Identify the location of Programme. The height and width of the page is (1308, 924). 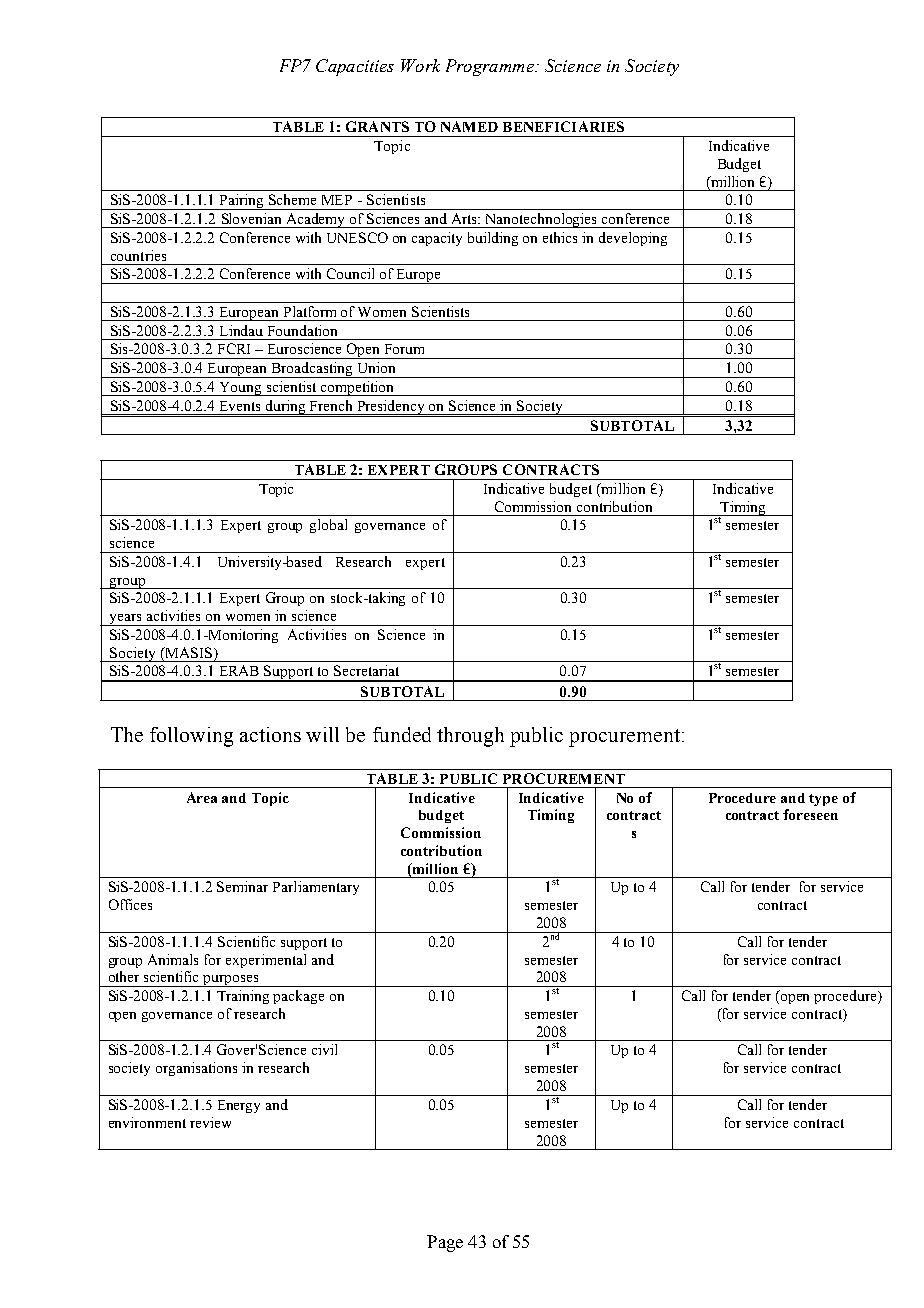
(491, 67).
